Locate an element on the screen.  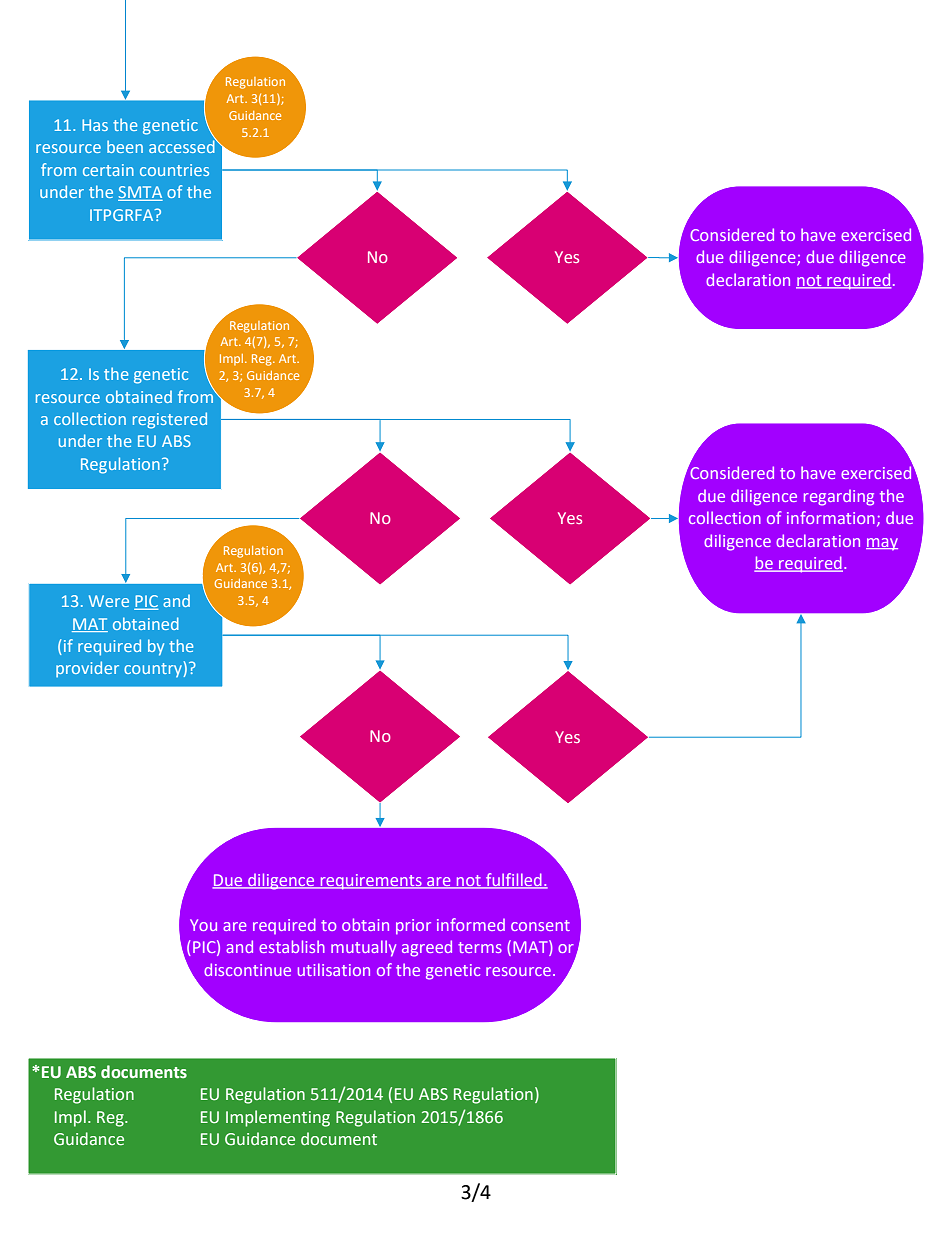
accessed is located at coordinates (183, 145).
